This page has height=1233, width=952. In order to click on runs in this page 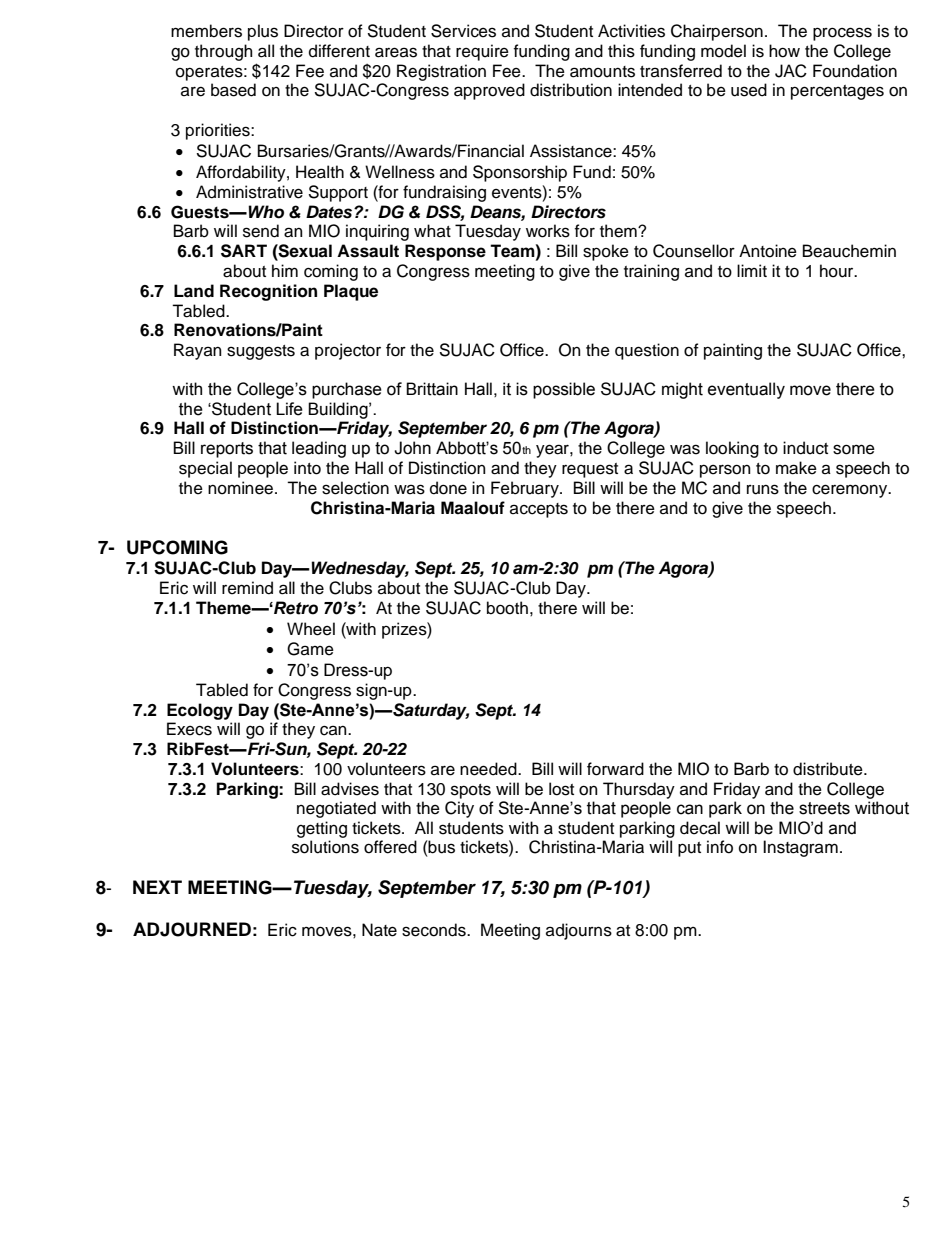, I will do `click(763, 489)`.
